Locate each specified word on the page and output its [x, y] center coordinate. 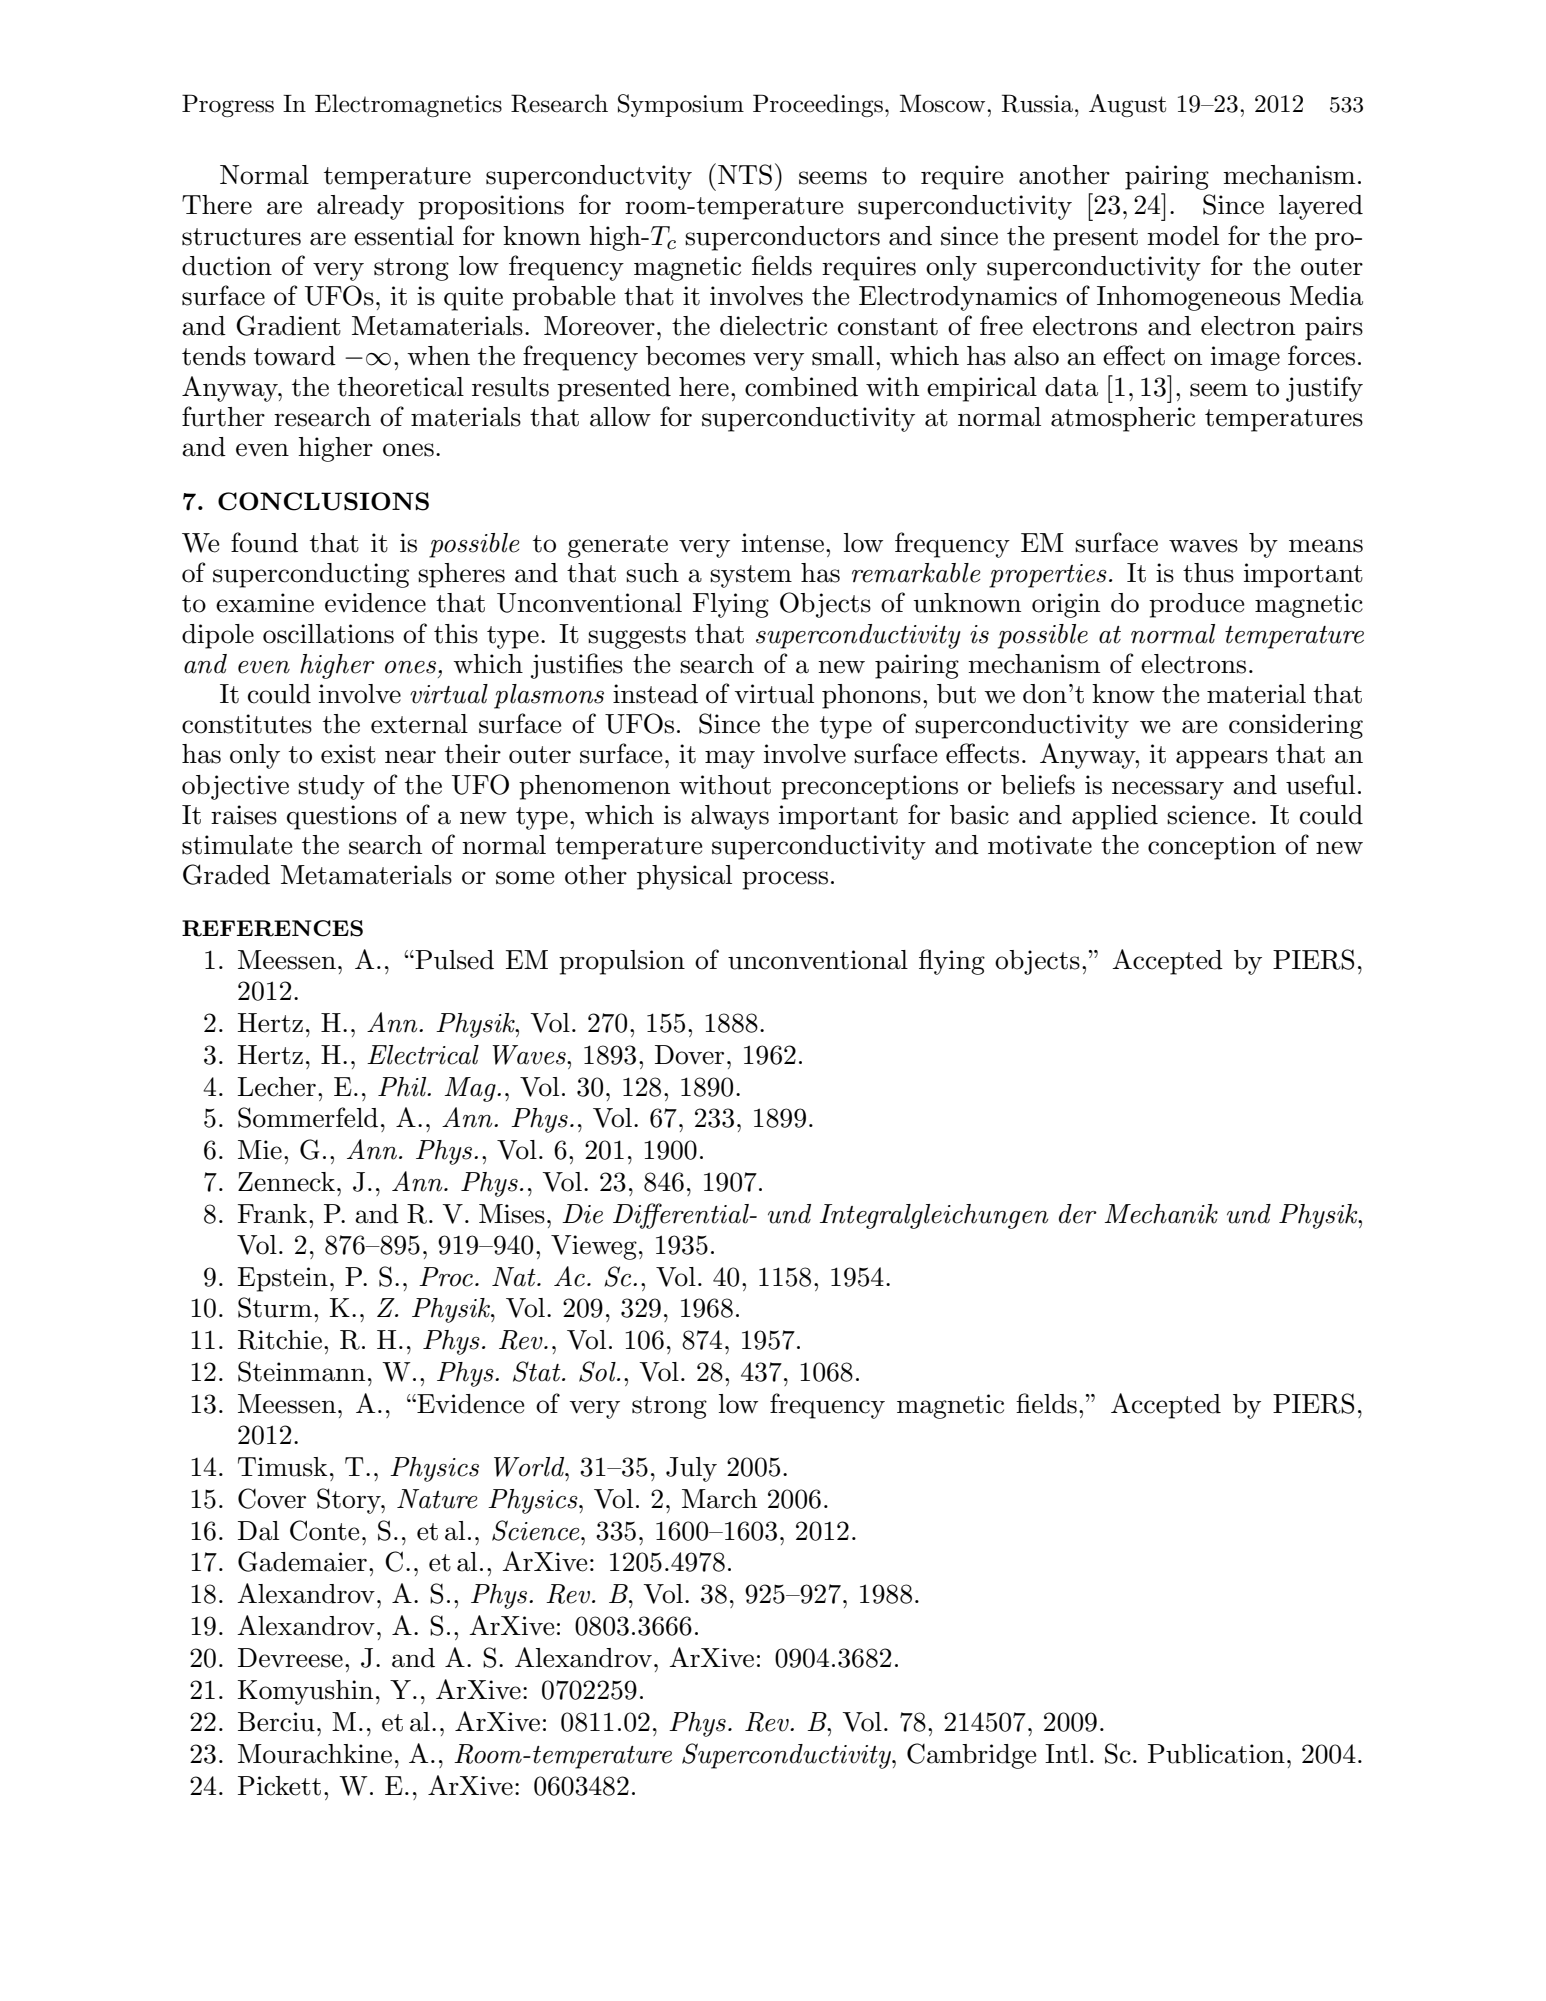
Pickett [279, 1786]
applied [1115, 817]
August [1127, 105]
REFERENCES [272, 928]
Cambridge [971, 1756]
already [360, 207]
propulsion [622, 962]
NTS [745, 174]
